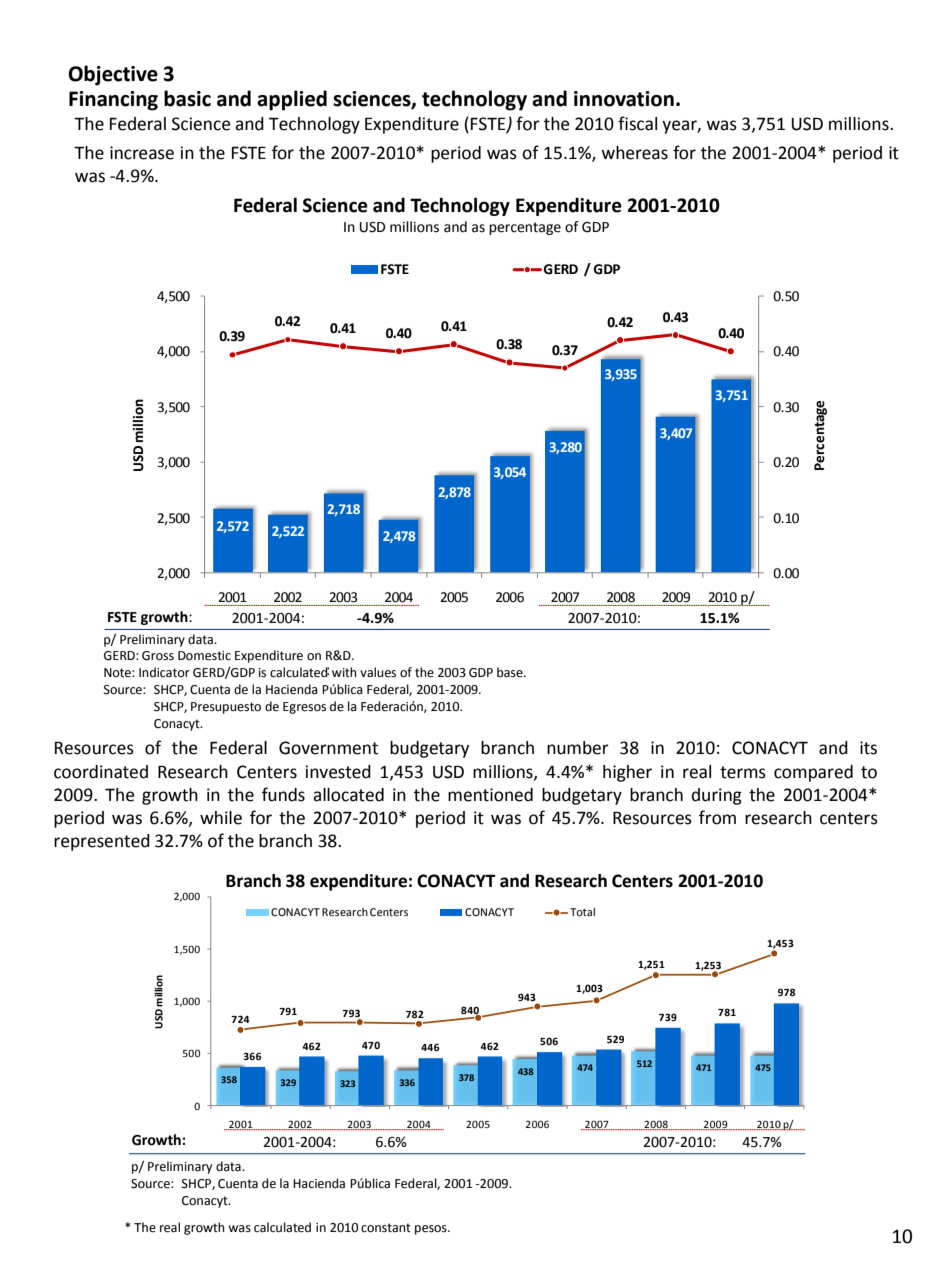  Describe the element at coordinates (386, 1228) in the screenshot. I see `constant` at that location.
